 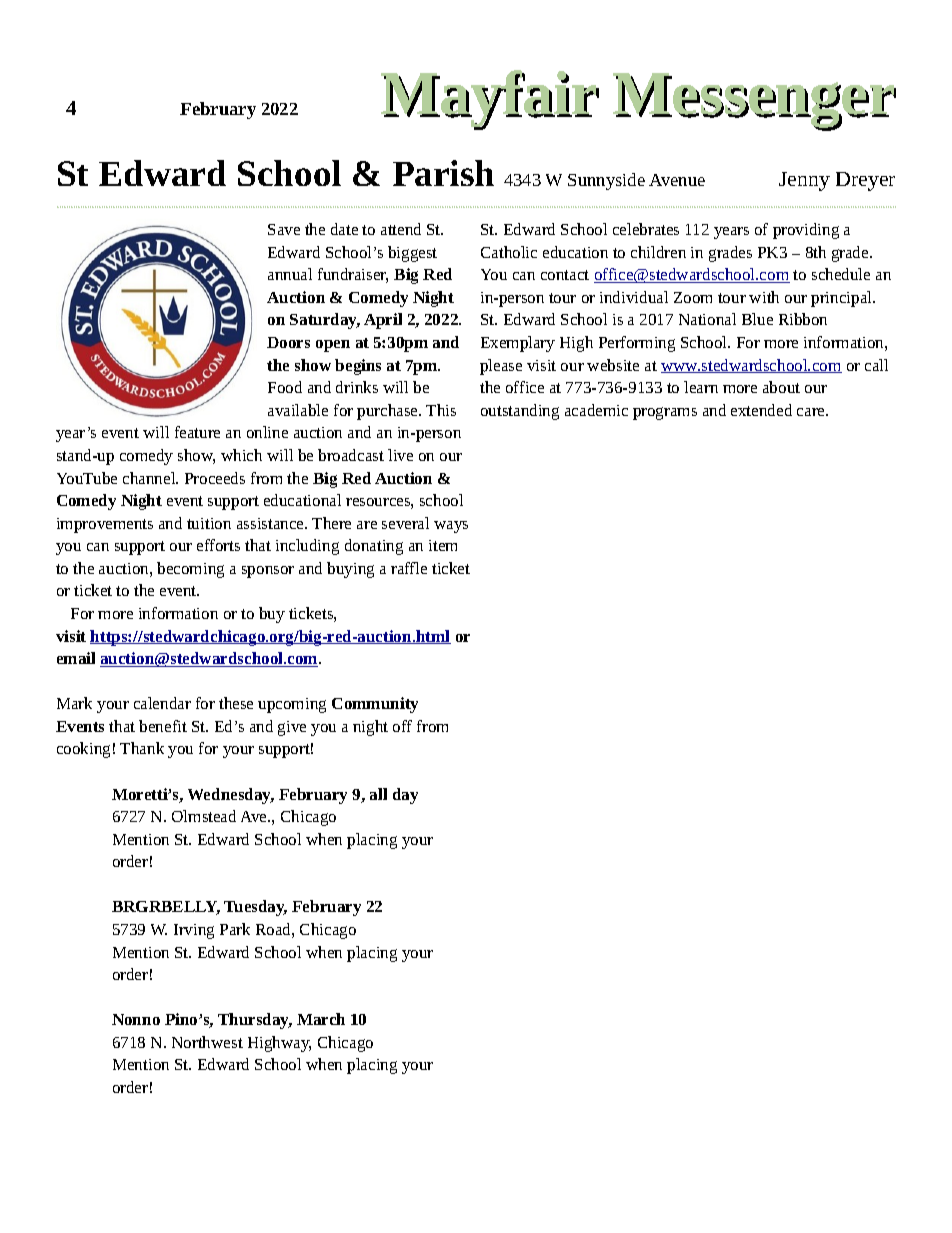 What do you see at coordinates (284, 229) in the screenshot?
I see `Save` at bounding box center [284, 229].
